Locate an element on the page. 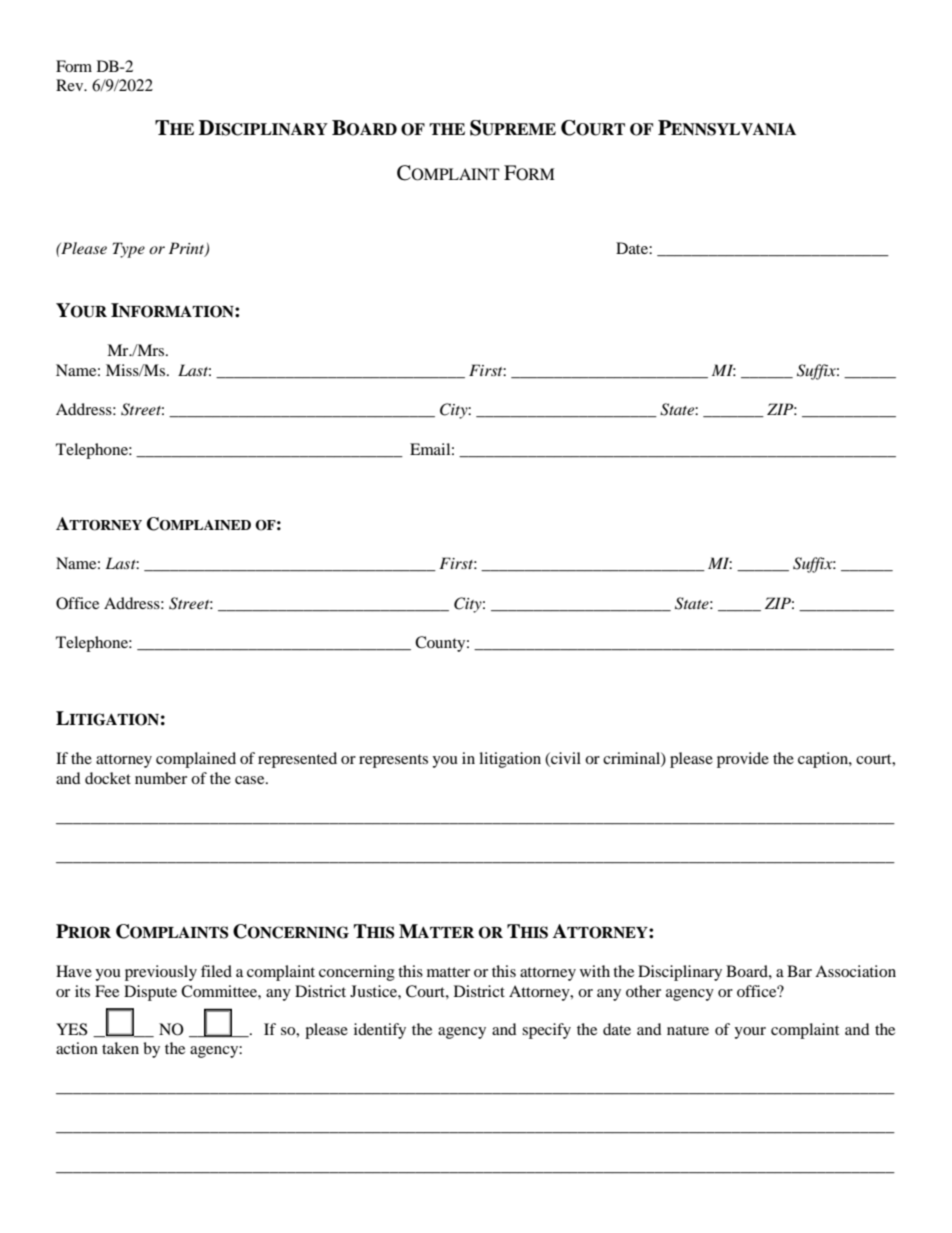 The height and width of the page is (1233, 952). represented is located at coordinates (297, 760).
